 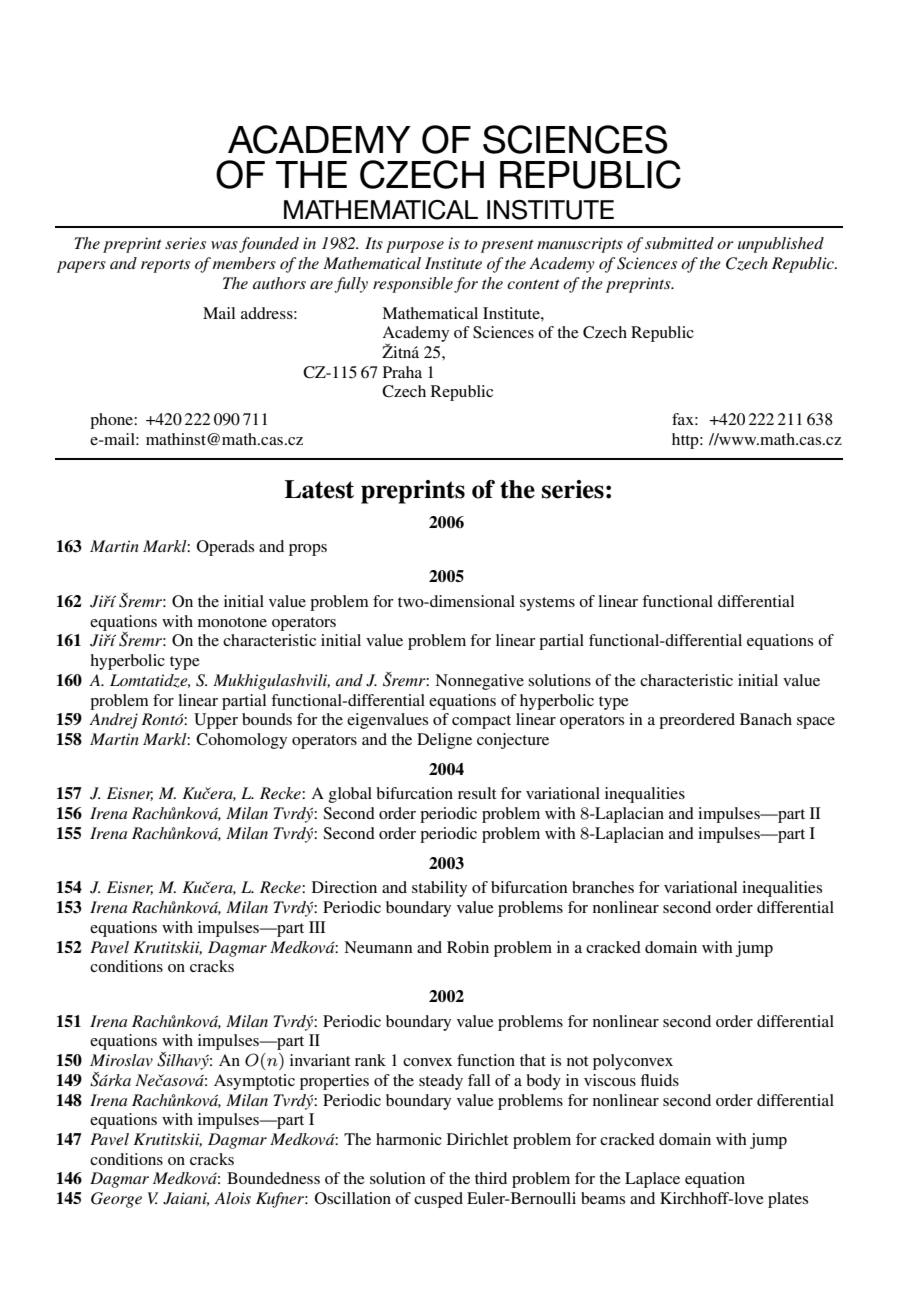 I want to click on George, so click(x=116, y=1200).
